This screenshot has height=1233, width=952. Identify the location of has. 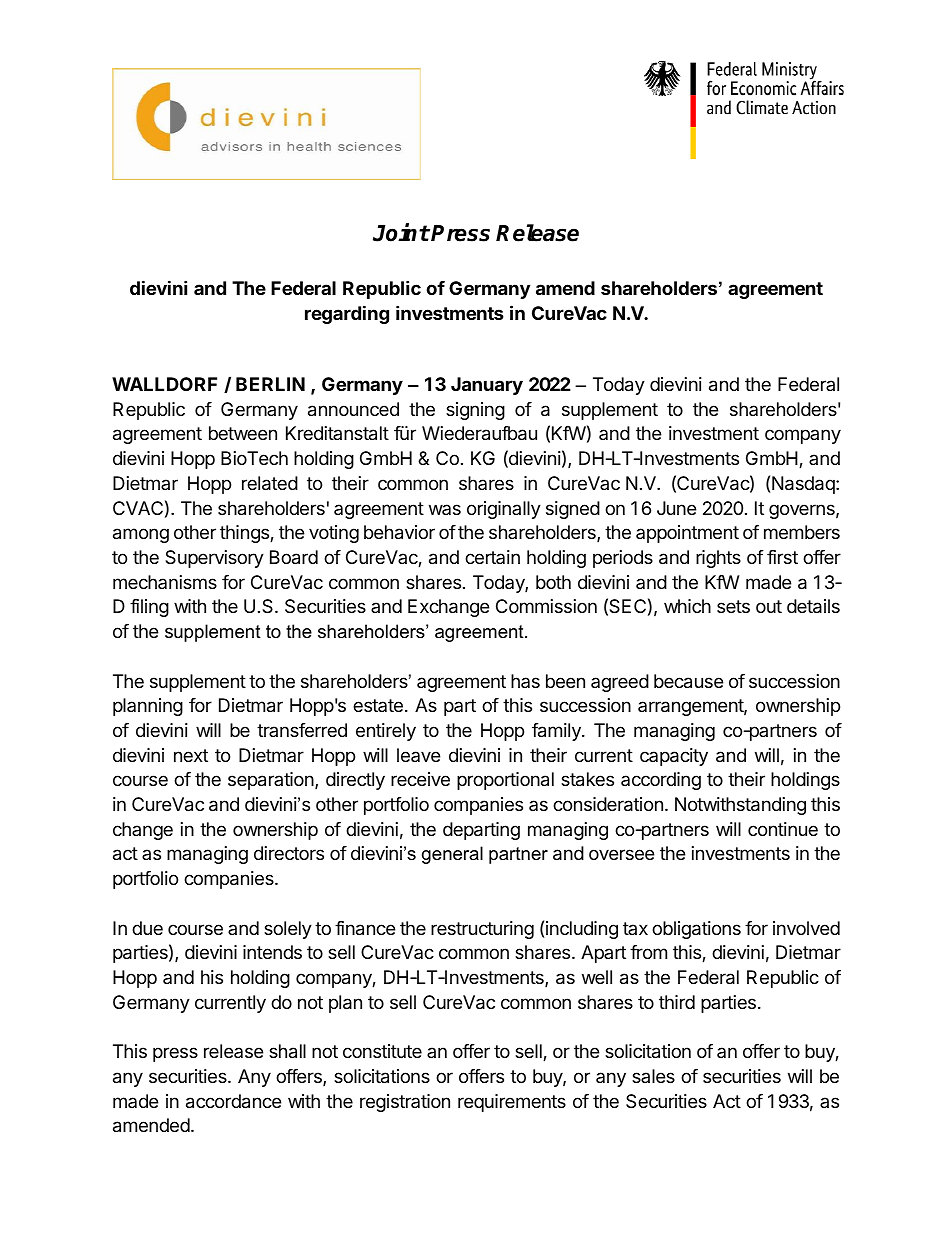
(525, 681).
